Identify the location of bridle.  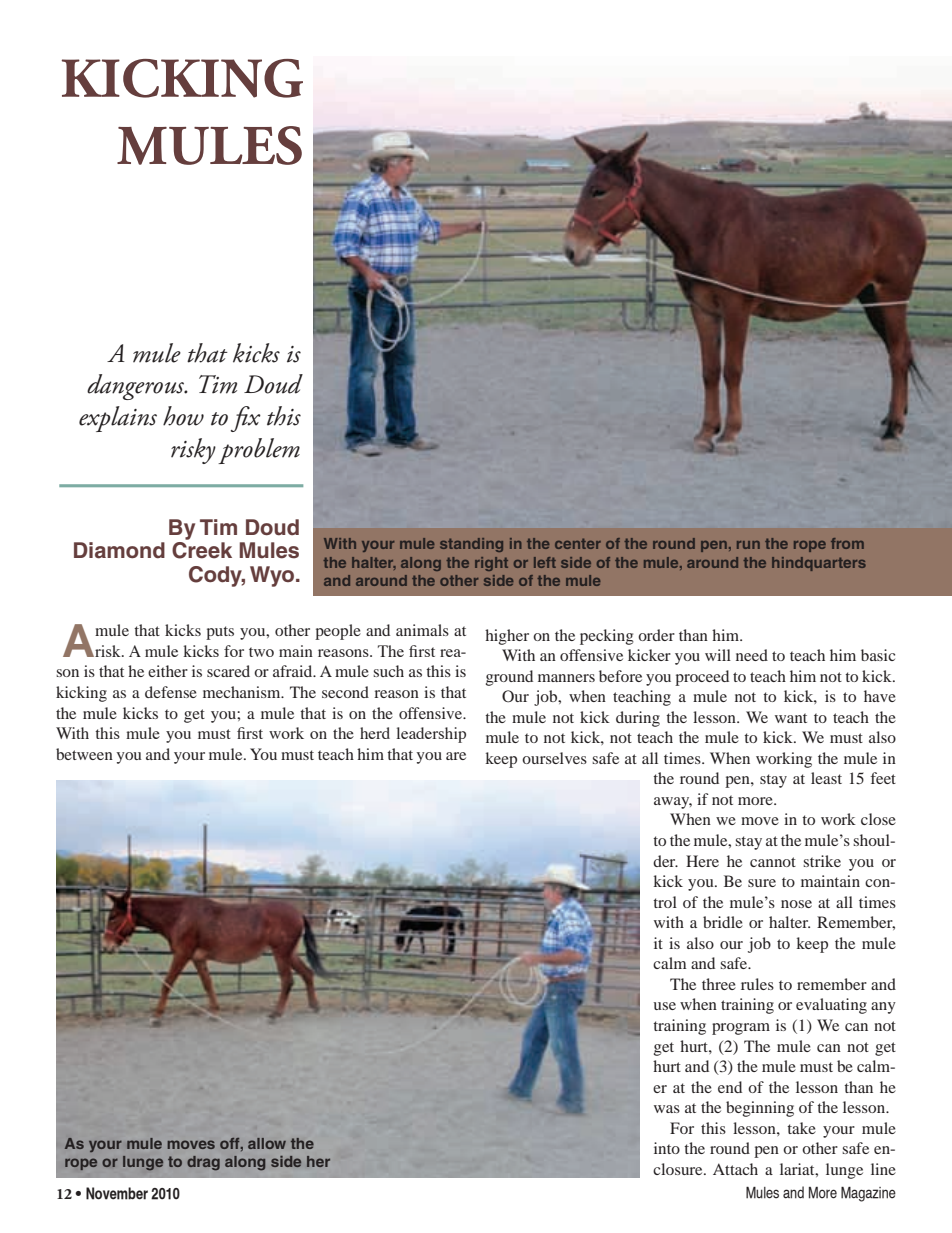
(723, 922).
